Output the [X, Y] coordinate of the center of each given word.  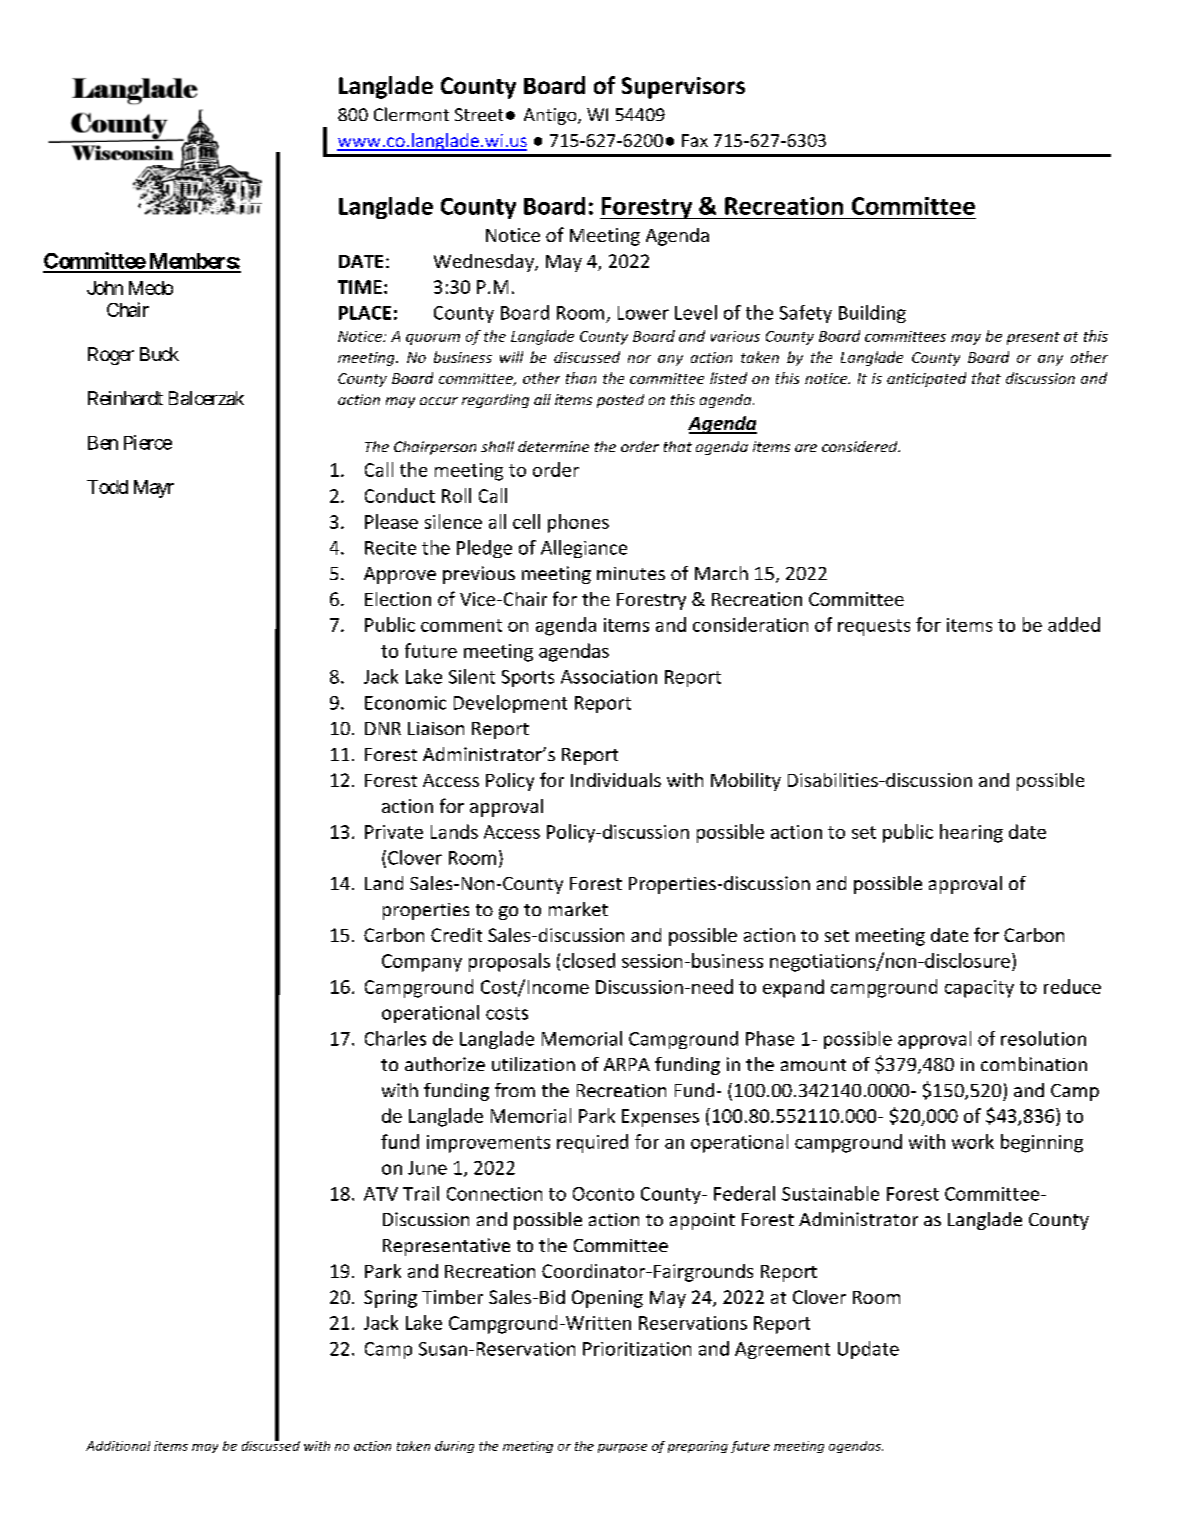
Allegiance [584, 549]
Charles [395, 1038]
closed [589, 960]
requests [874, 627]
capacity [979, 989]
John [105, 288]
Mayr [154, 489]
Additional [118, 1446]
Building [872, 314]
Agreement [782, 1350]
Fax [695, 140]
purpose [622, 1448]
